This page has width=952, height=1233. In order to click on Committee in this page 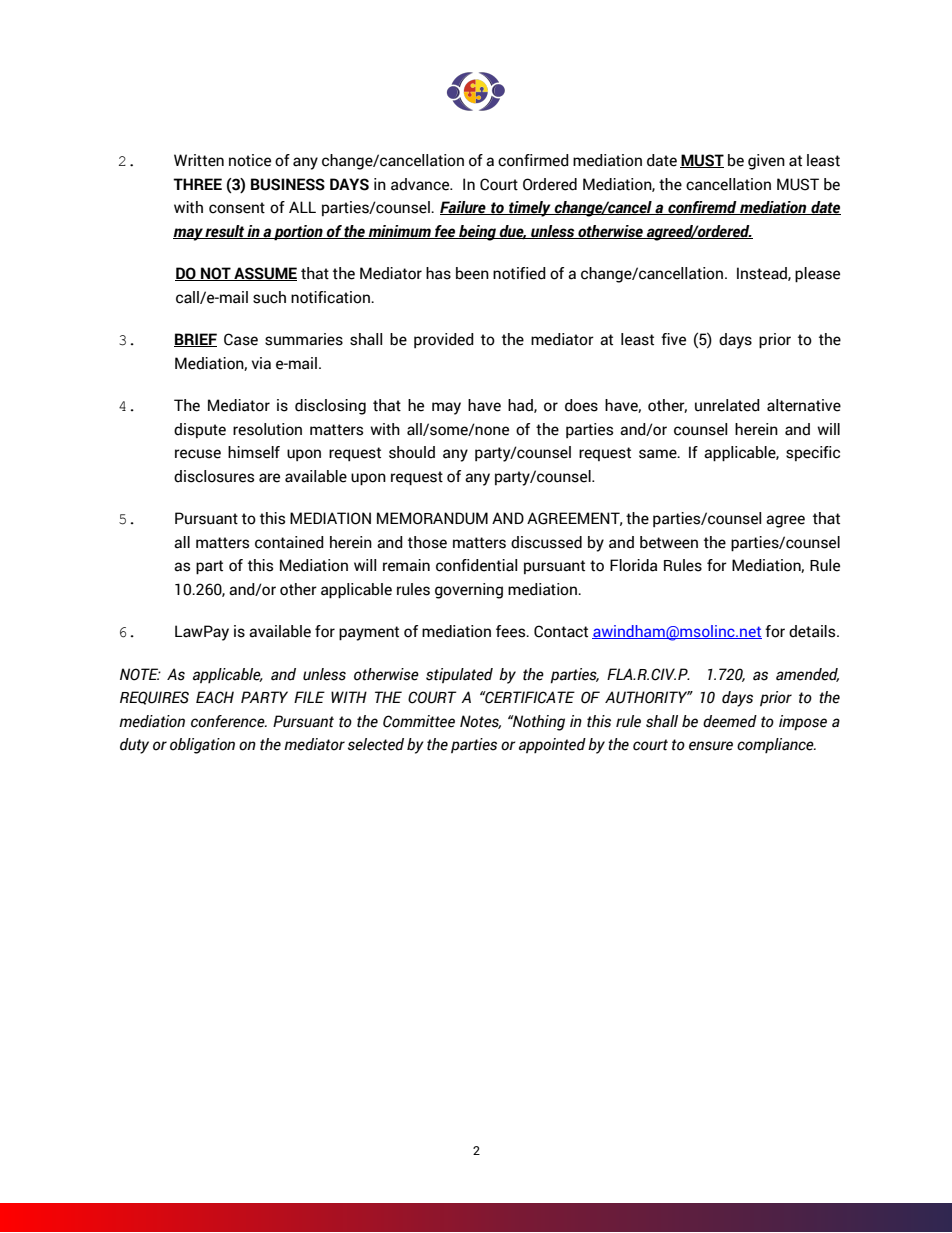, I will do `click(419, 721)`.
